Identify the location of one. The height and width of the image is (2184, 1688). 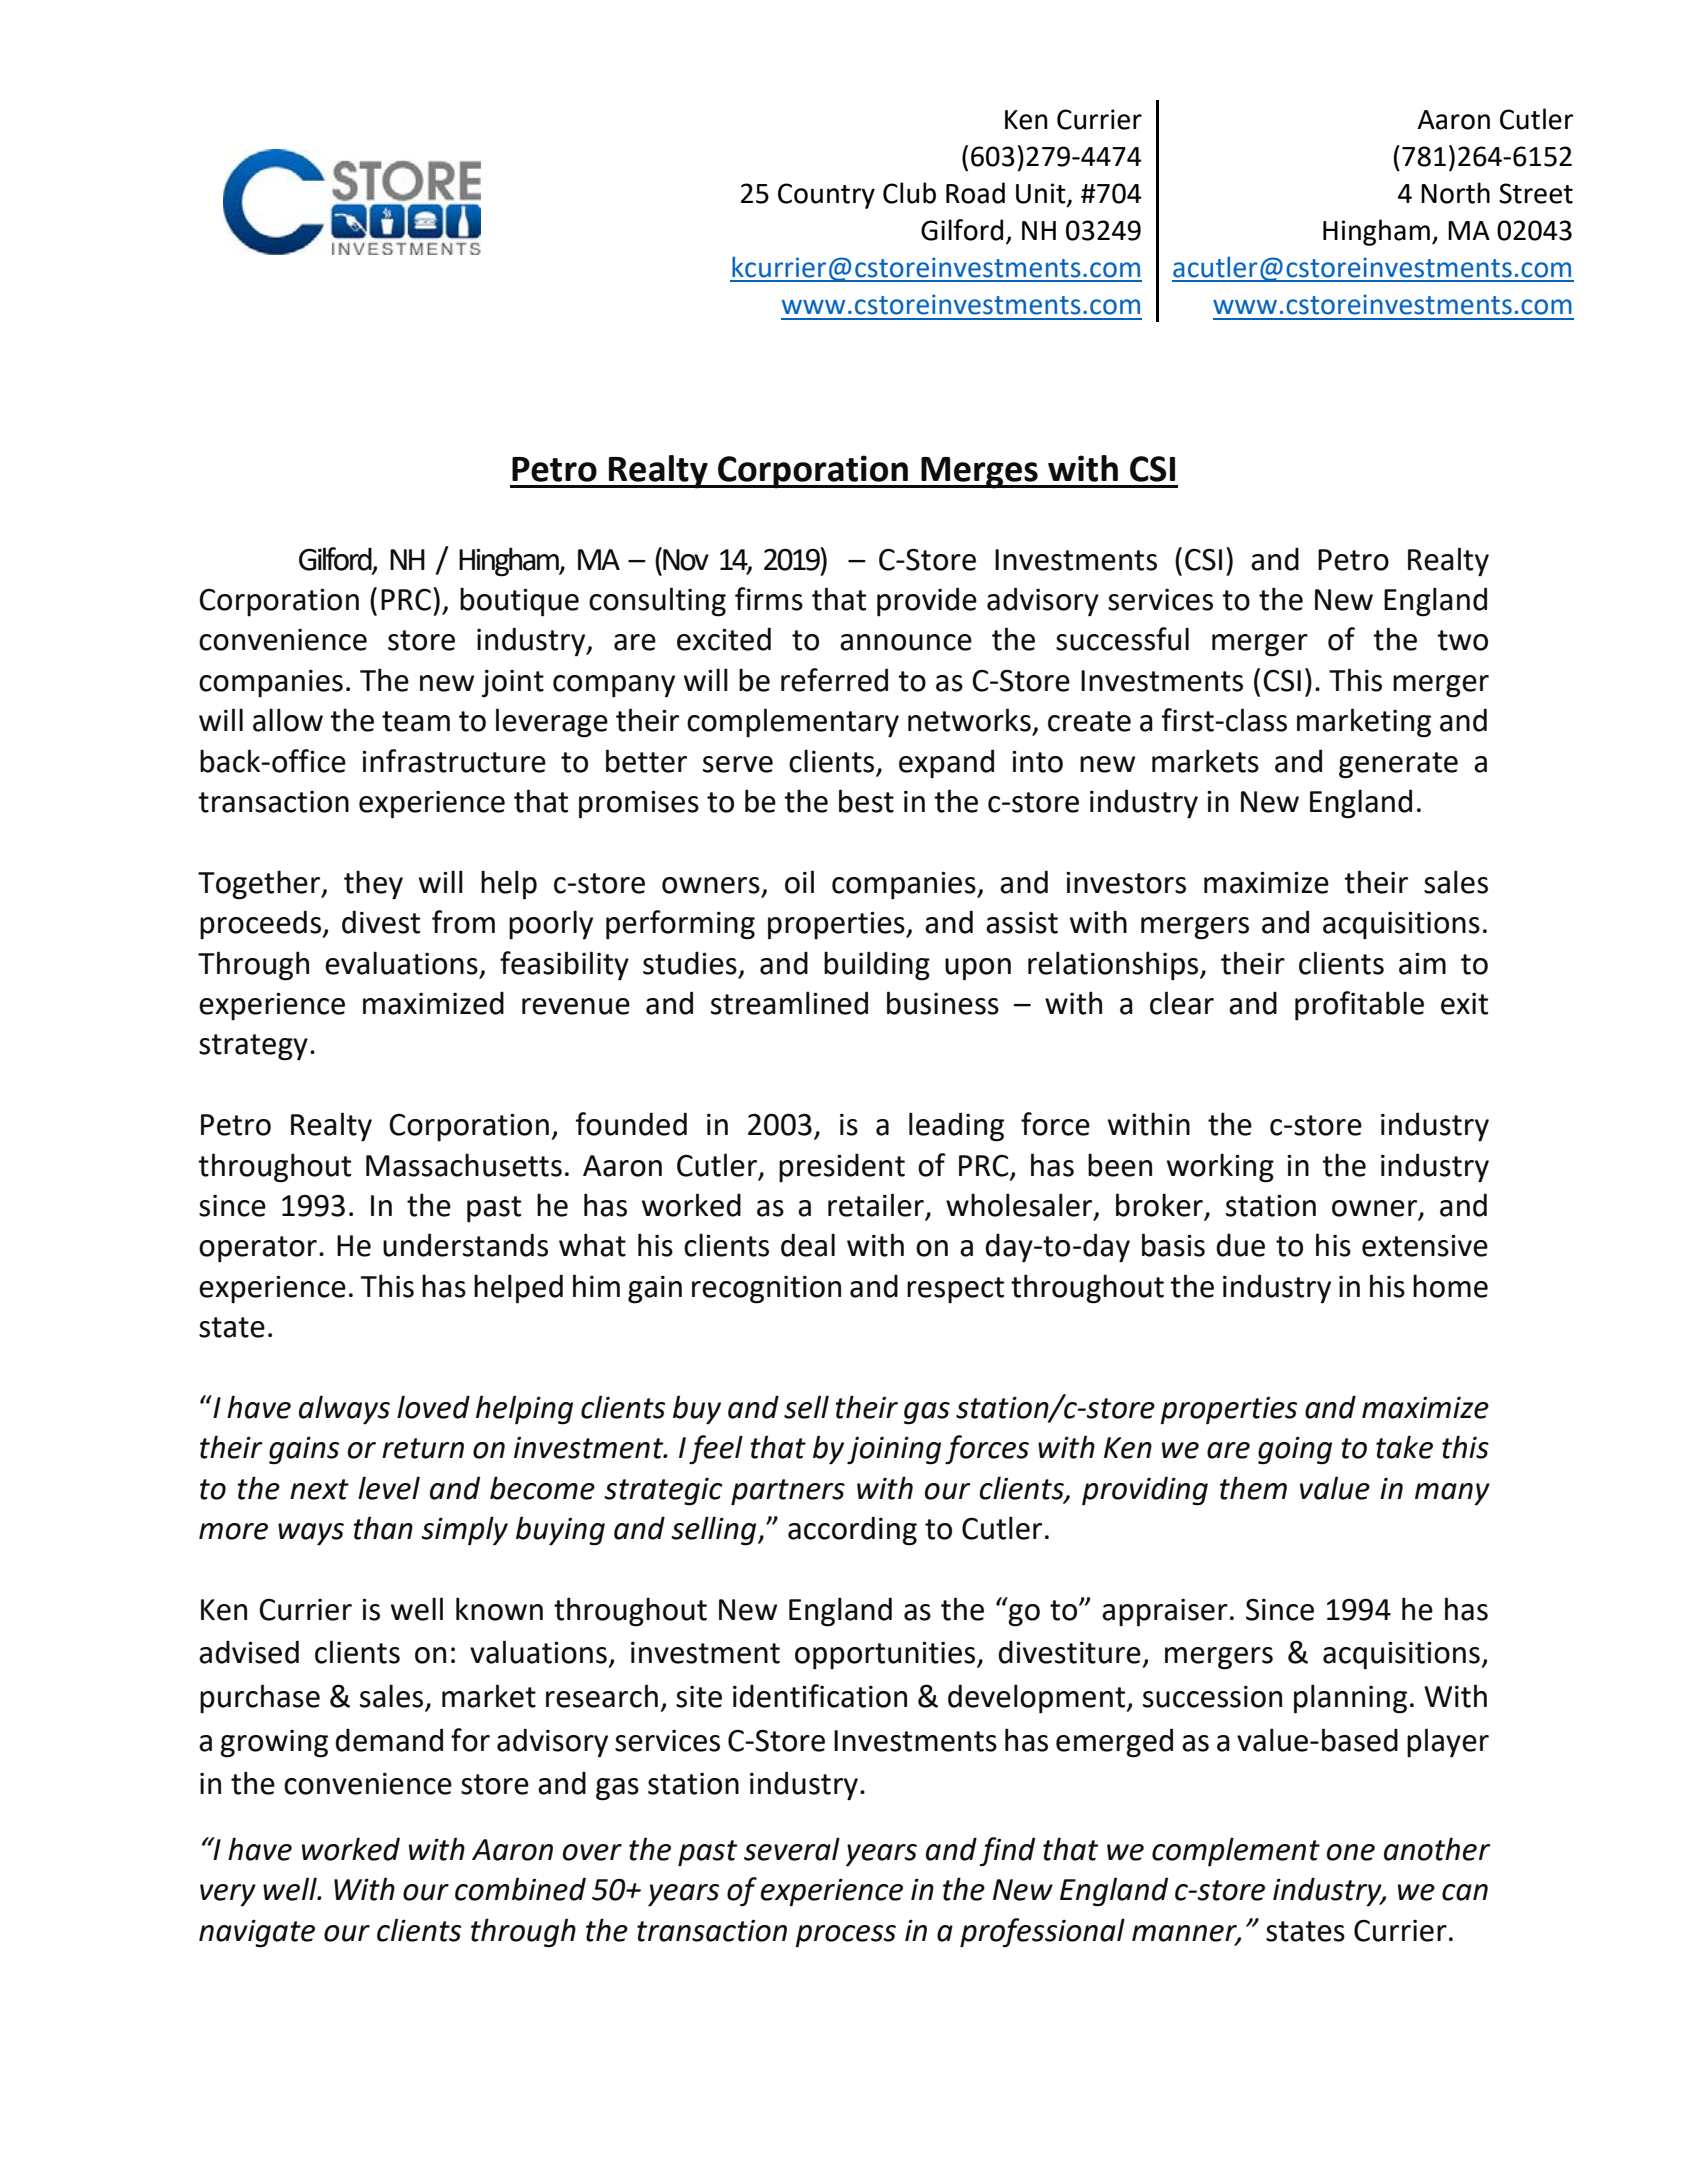
(1351, 1852).
